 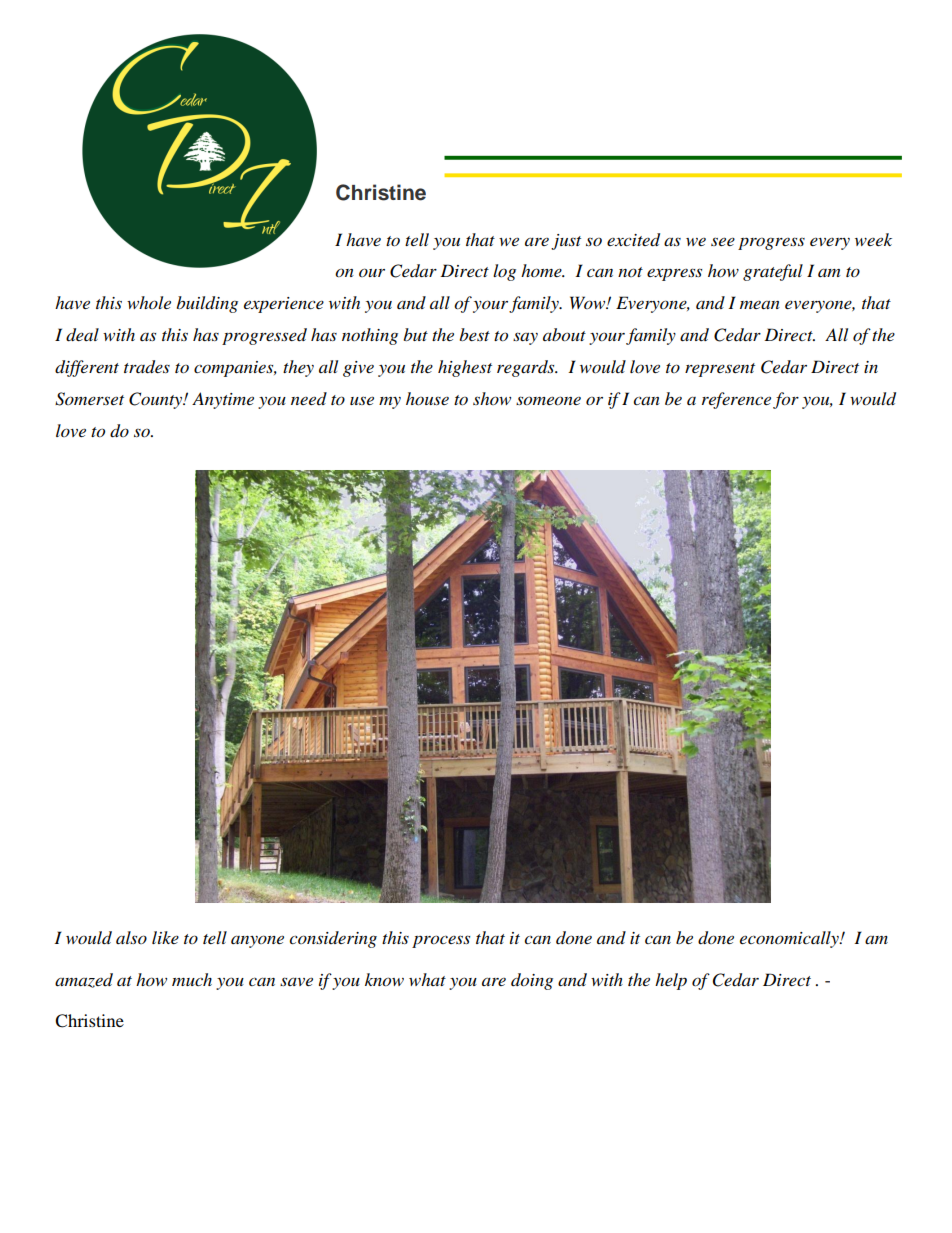 I want to click on for, so click(x=786, y=400).
